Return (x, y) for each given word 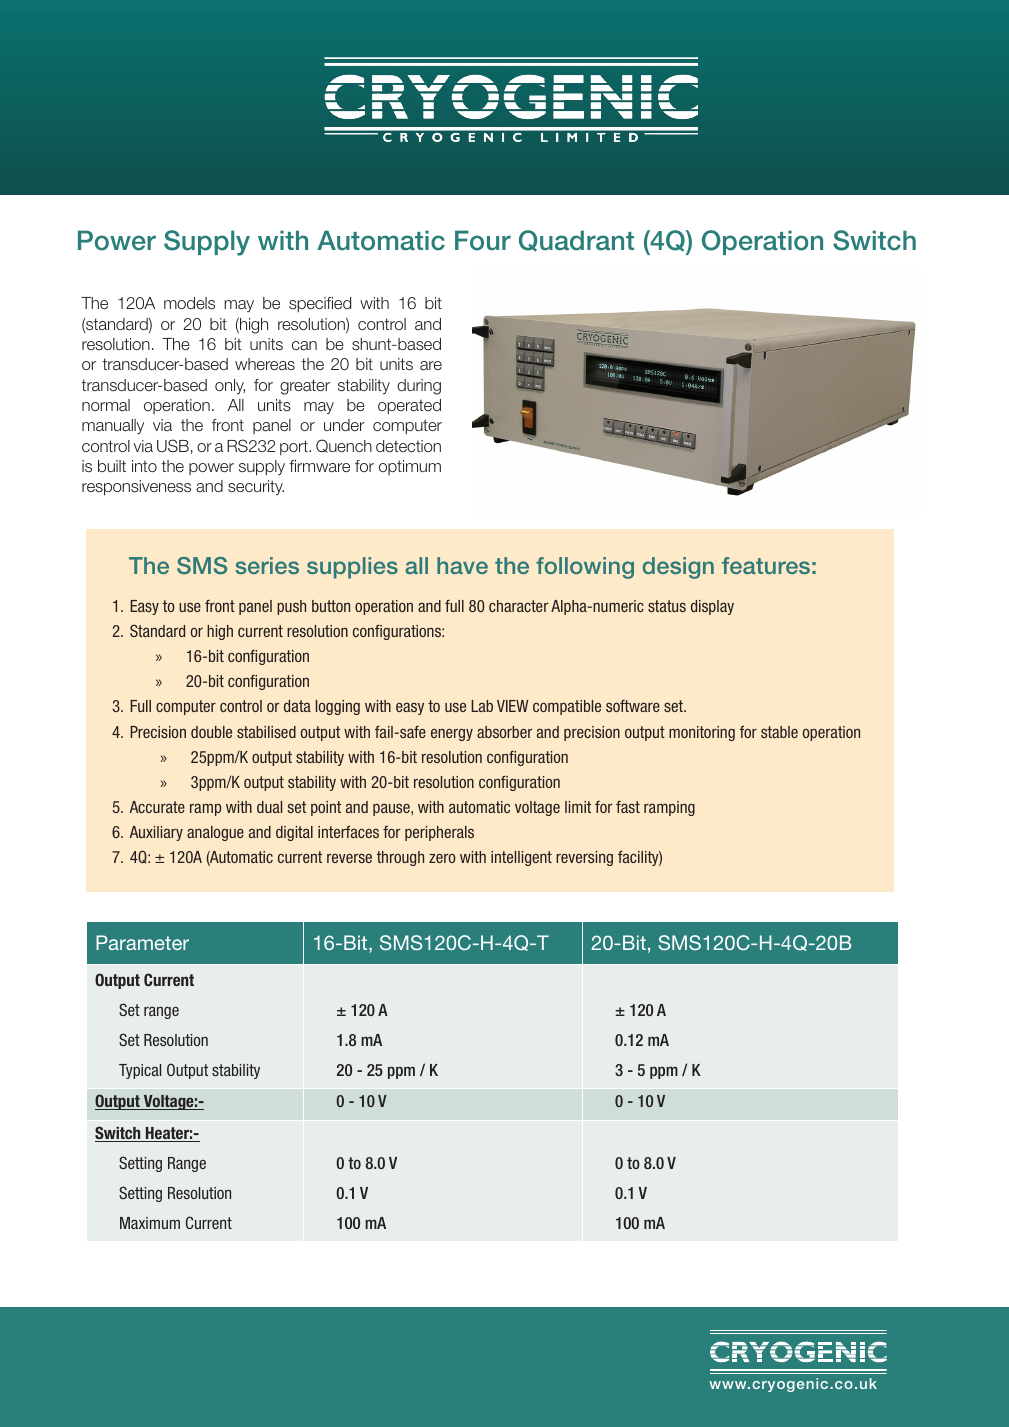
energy (452, 734)
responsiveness (136, 488)
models (189, 303)
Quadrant (576, 241)
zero (442, 858)
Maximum (150, 1223)
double (211, 732)
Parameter (142, 942)
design (678, 568)
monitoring (702, 733)
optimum (410, 467)
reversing (584, 858)
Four (483, 240)
